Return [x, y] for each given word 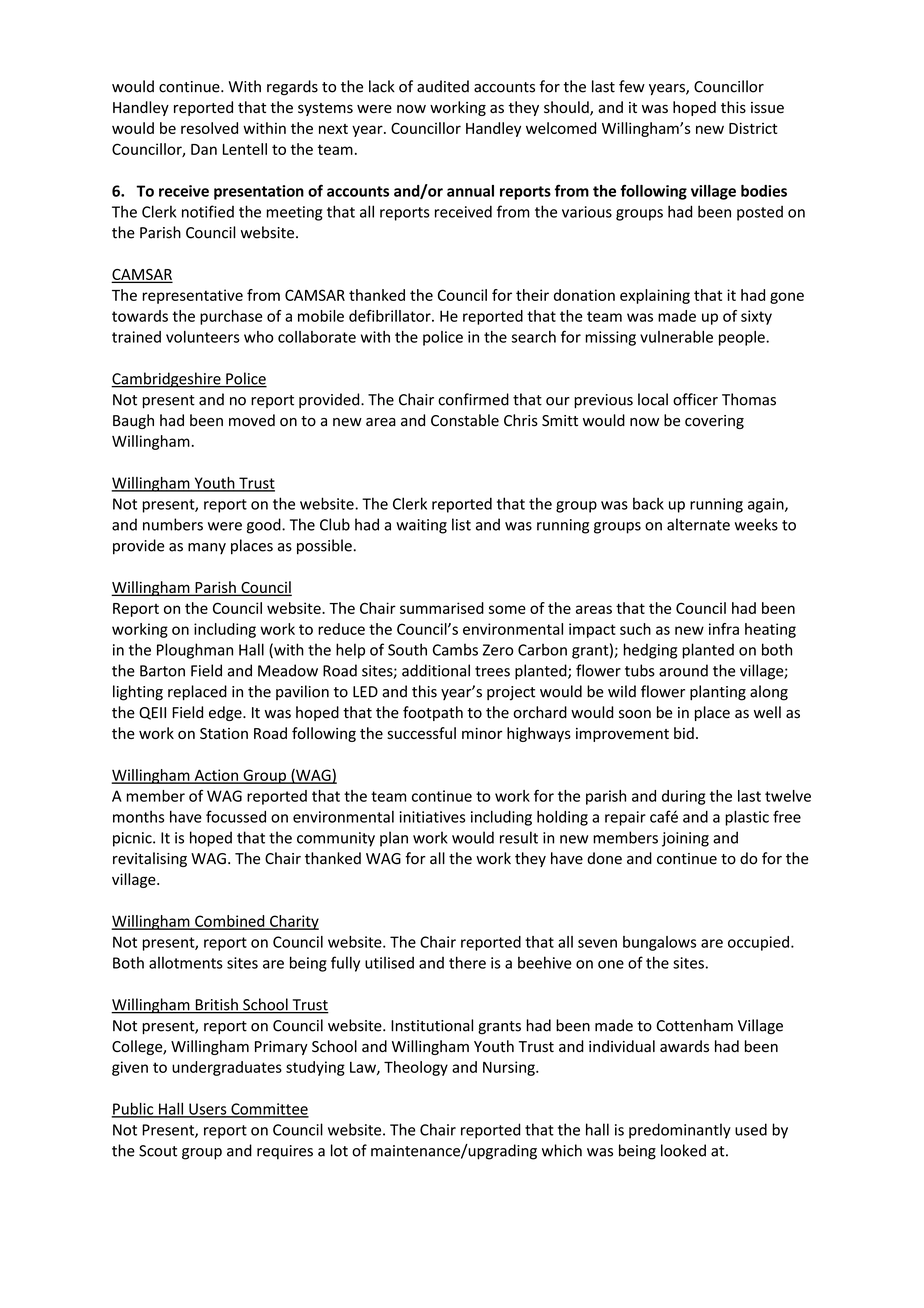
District [753, 128]
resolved [209, 128]
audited [443, 86]
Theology [416, 1068]
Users [208, 1110]
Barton [162, 671]
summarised [442, 608]
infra [724, 629]
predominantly [680, 1131]
